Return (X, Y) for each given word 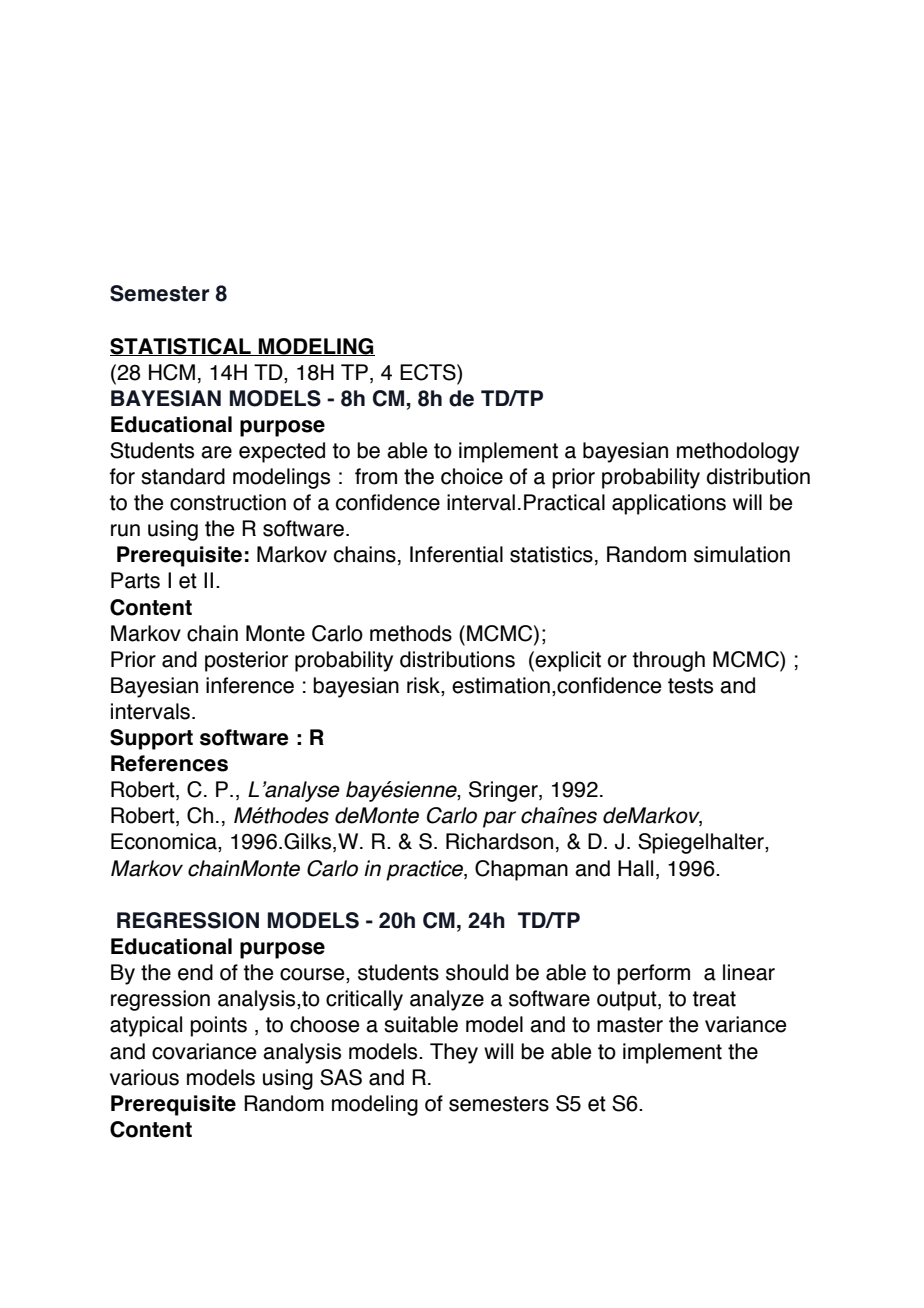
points (218, 1026)
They (454, 1053)
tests (690, 686)
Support (151, 739)
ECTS (429, 372)
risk (424, 686)
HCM (172, 372)
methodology (738, 452)
